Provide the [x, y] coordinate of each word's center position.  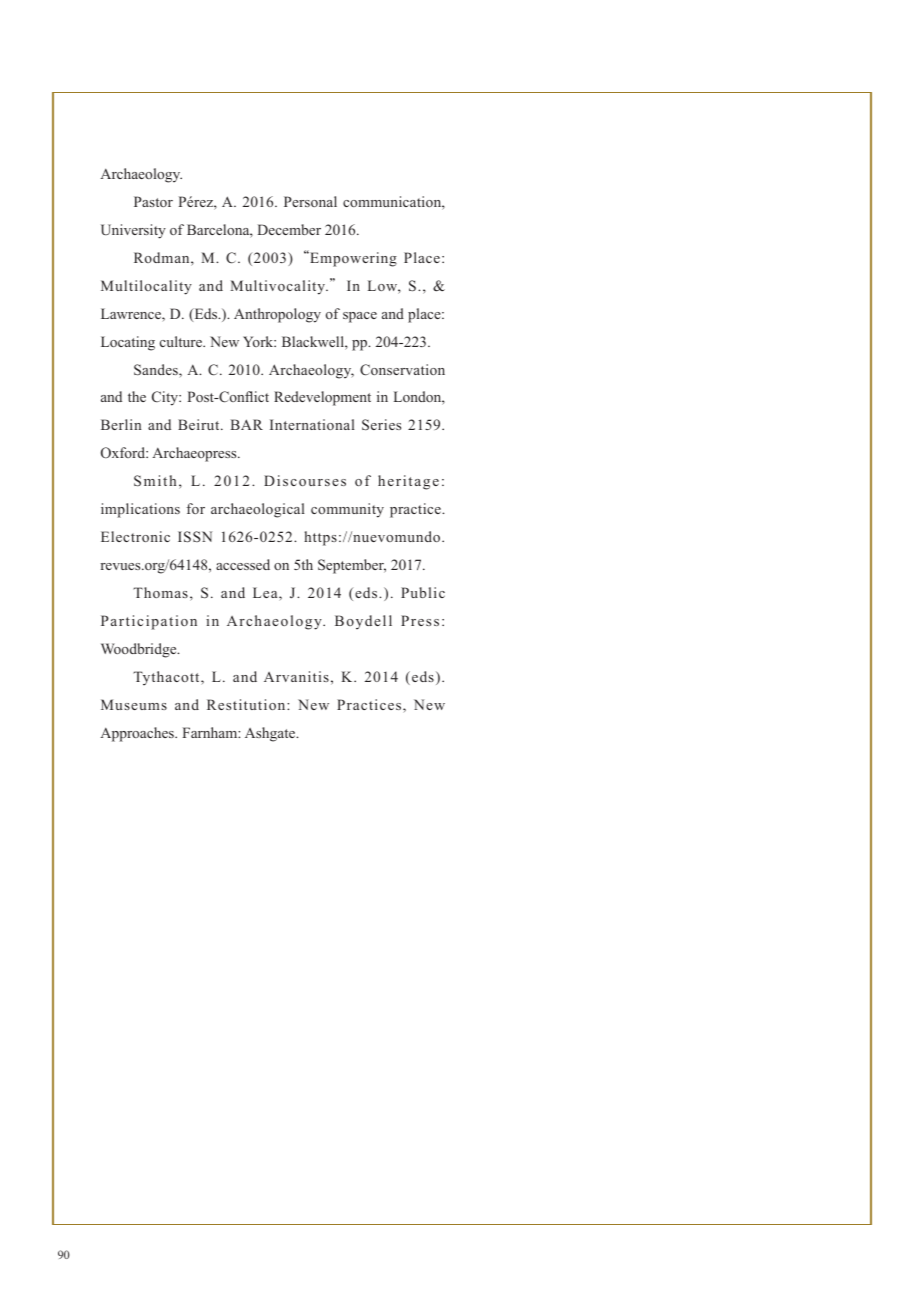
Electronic [135, 536]
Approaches [138, 734]
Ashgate [271, 734]
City [166, 398]
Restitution [247, 704]
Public [423, 592]
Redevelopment [322, 398]
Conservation [402, 370]
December [289, 229]
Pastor [153, 201]
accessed [243, 564]
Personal [310, 201]
